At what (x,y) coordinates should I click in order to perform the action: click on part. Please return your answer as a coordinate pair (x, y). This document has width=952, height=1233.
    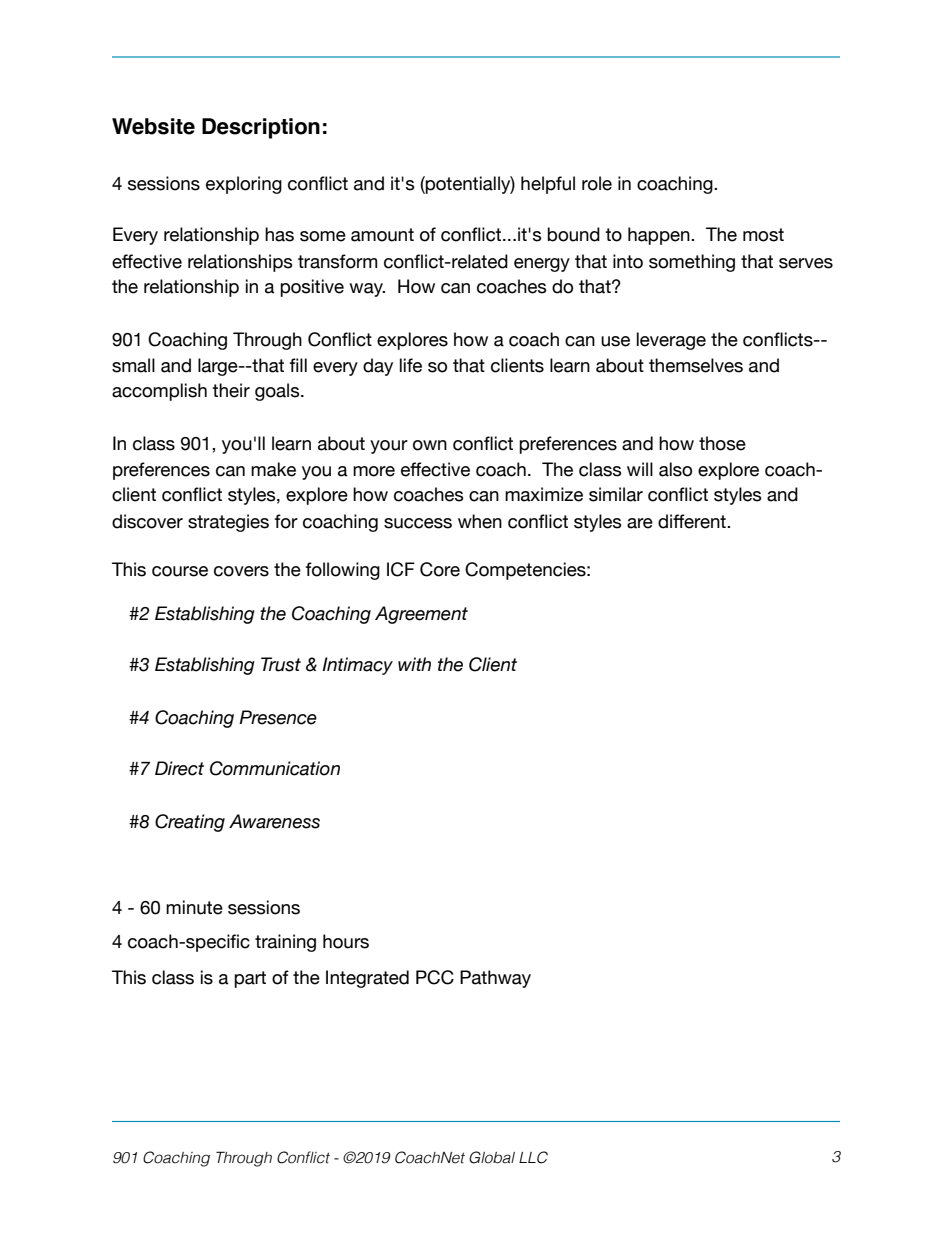
    Looking at the image, I should click on (250, 979).
